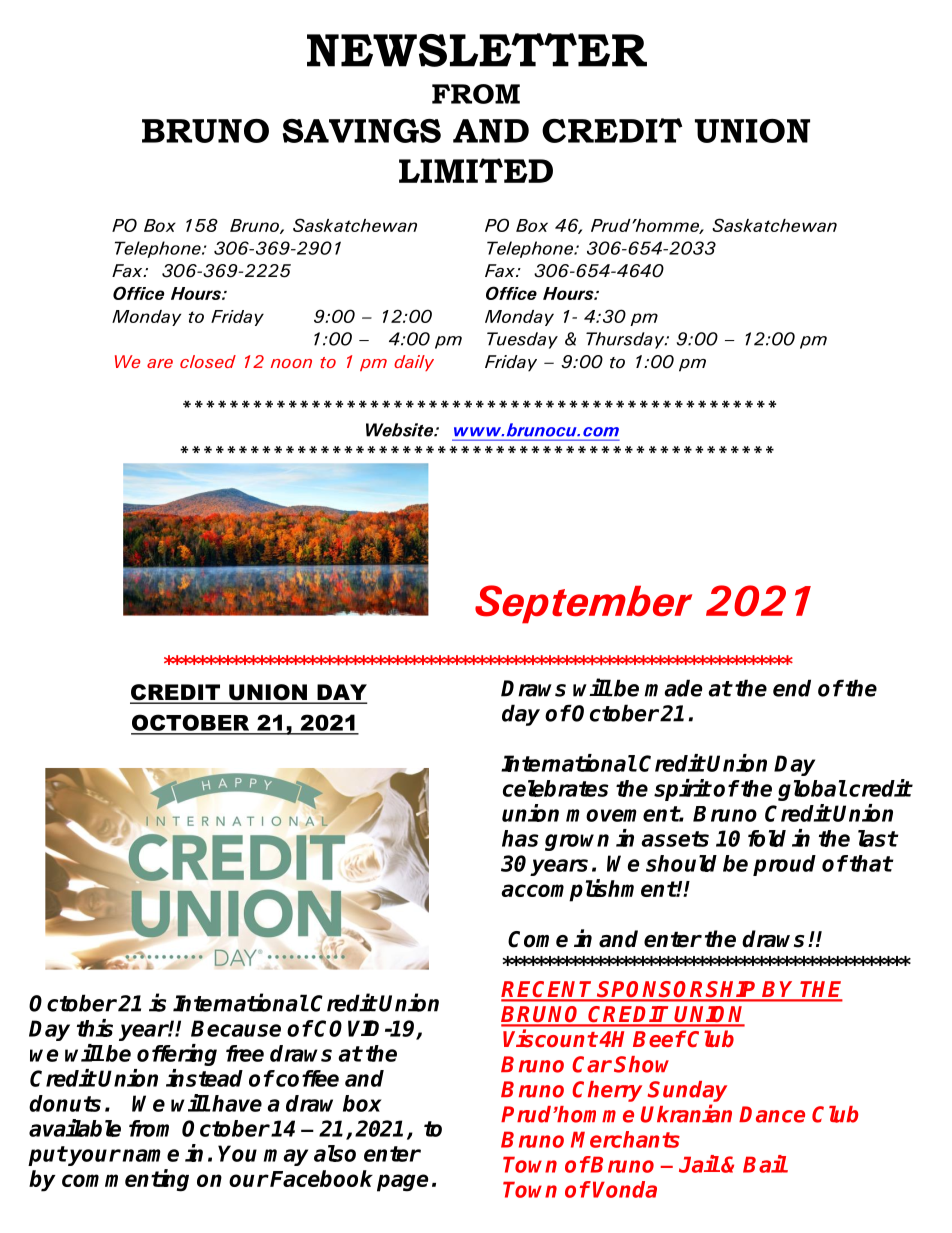 Image resolution: width=952 pixels, height=1233 pixels. Describe the element at coordinates (522, 340) in the screenshot. I see `Tuesday` at that location.
